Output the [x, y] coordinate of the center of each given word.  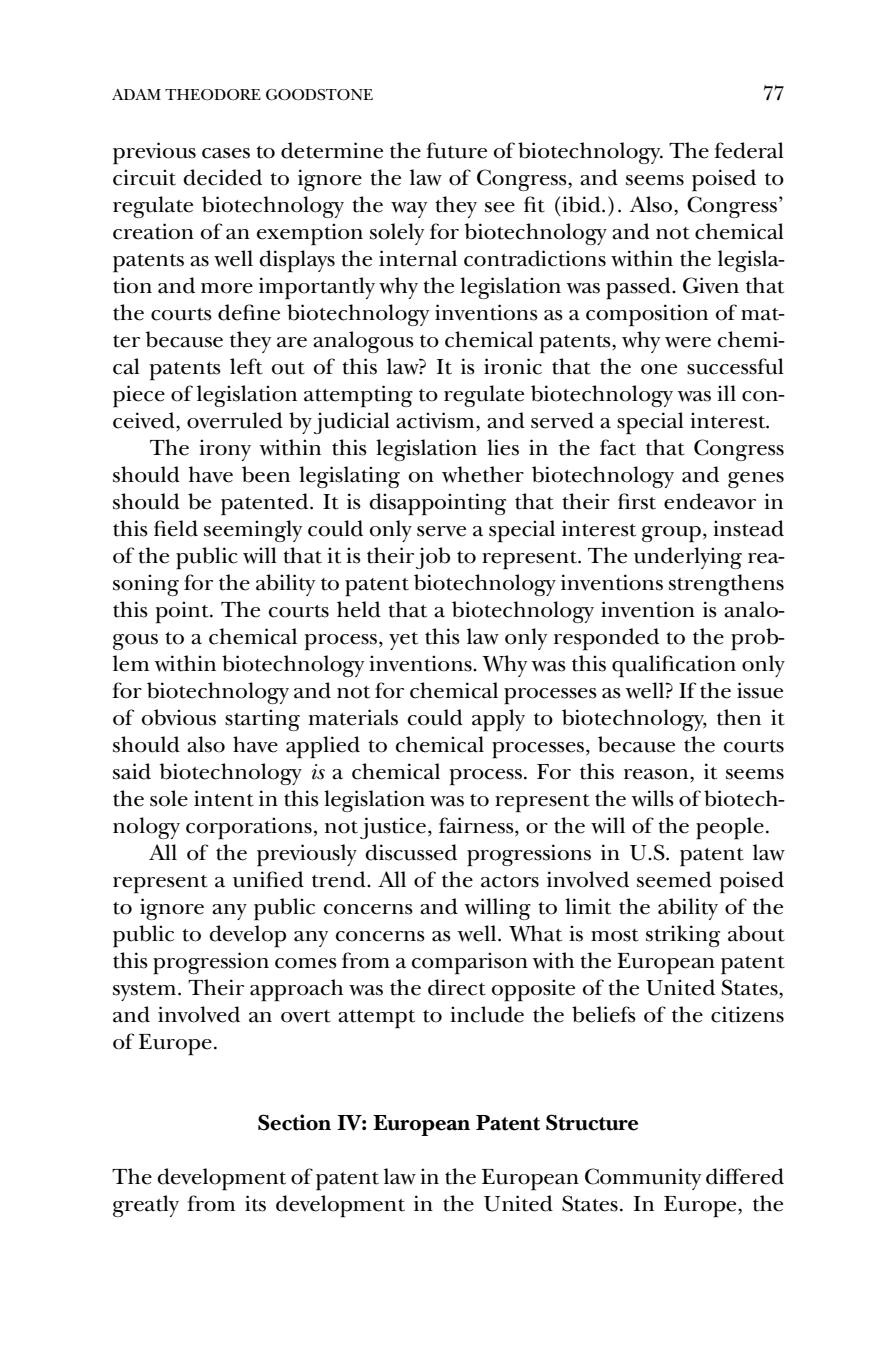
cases [226, 153]
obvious [179, 717]
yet [403, 641]
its [255, 1203]
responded [606, 639]
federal [749, 150]
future [456, 150]
